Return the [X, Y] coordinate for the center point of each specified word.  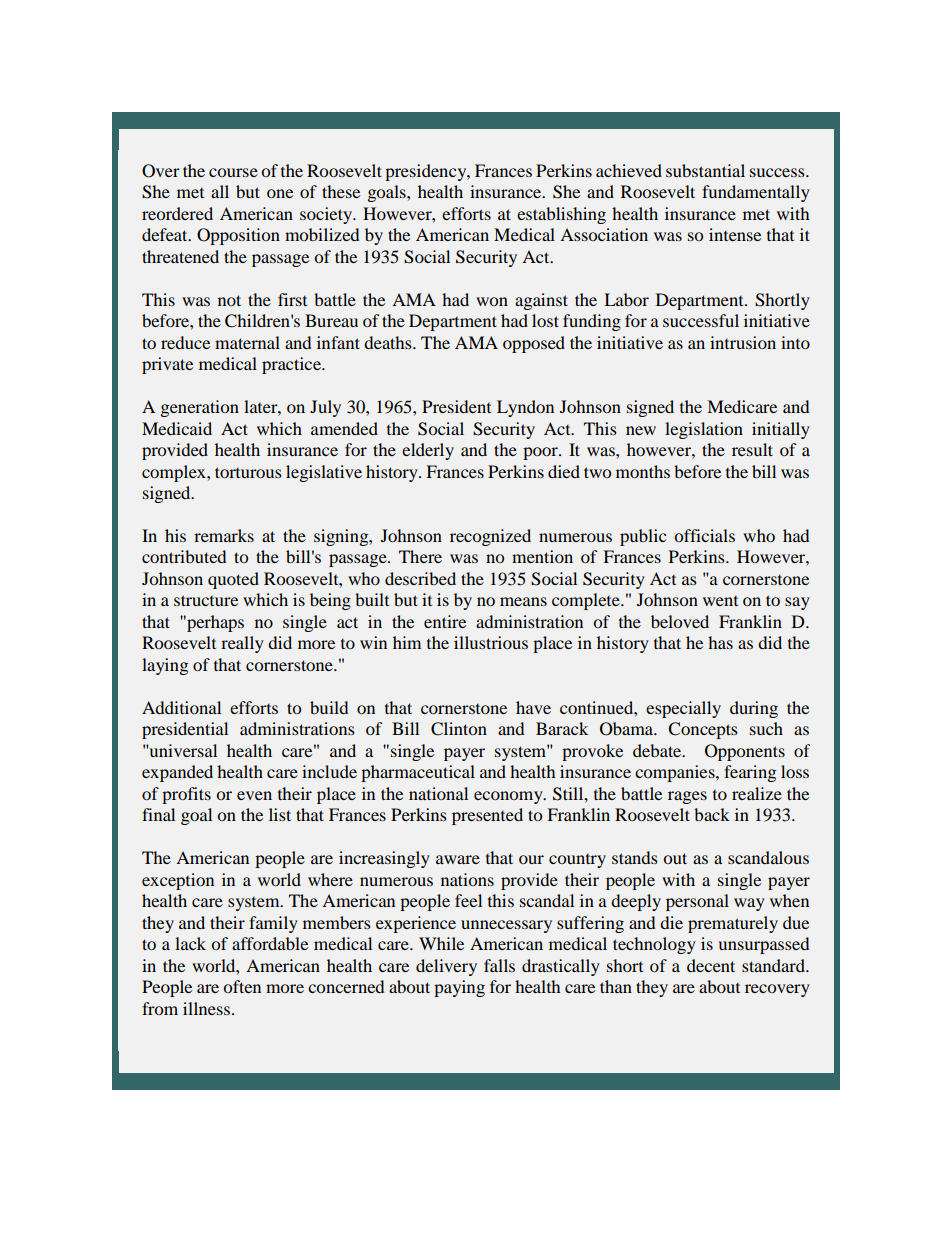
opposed [534, 344]
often [242, 986]
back [712, 814]
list [280, 814]
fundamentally [756, 193]
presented [487, 816]
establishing [561, 215]
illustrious [491, 642]
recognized [490, 537]
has [720, 642]
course [233, 172]
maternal [247, 342]
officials [704, 535]
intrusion [743, 342]
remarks [224, 535]
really [242, 644]
